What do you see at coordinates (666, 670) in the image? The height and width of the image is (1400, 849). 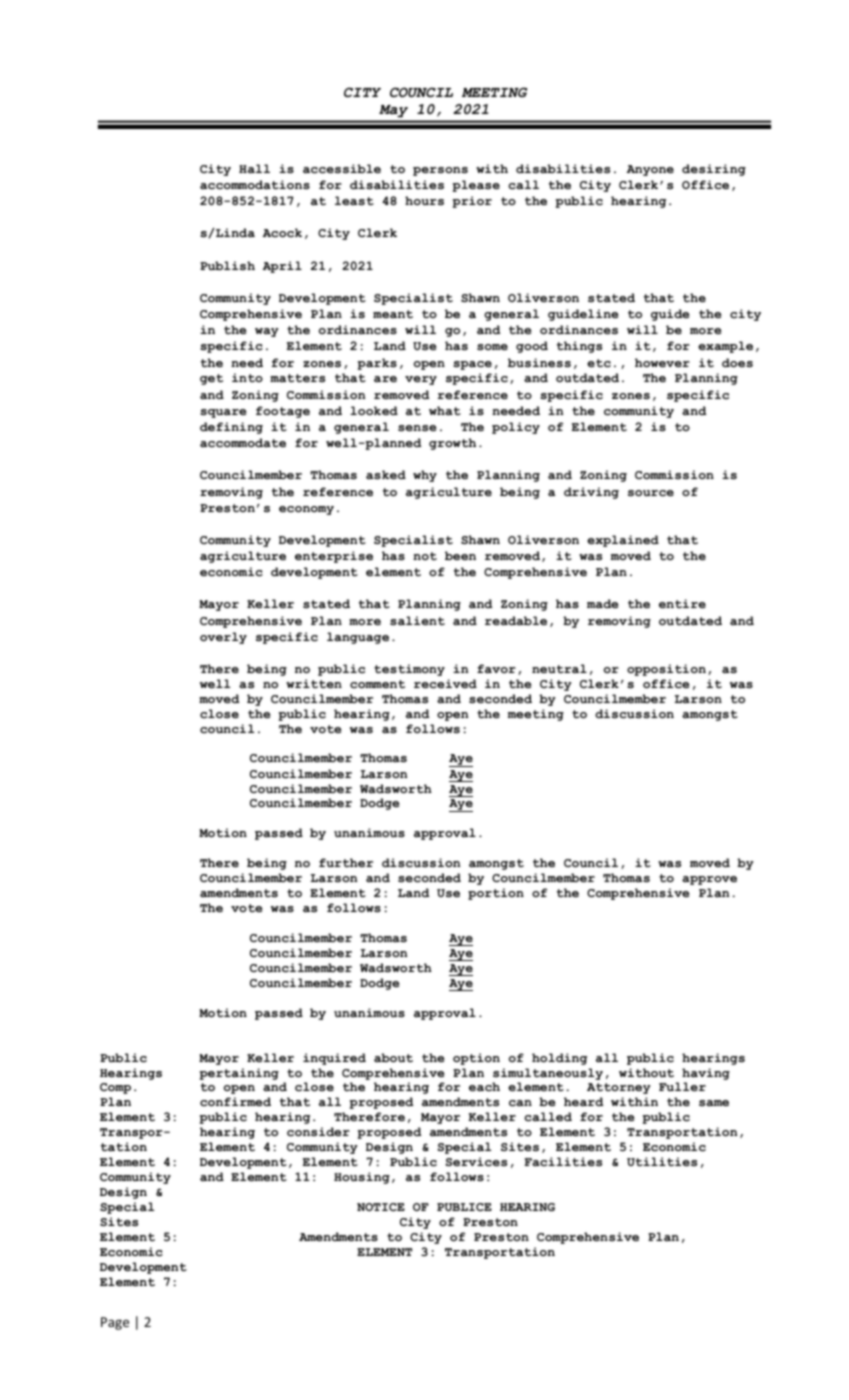 I see `opposition` at bounding box center [666, 670].
